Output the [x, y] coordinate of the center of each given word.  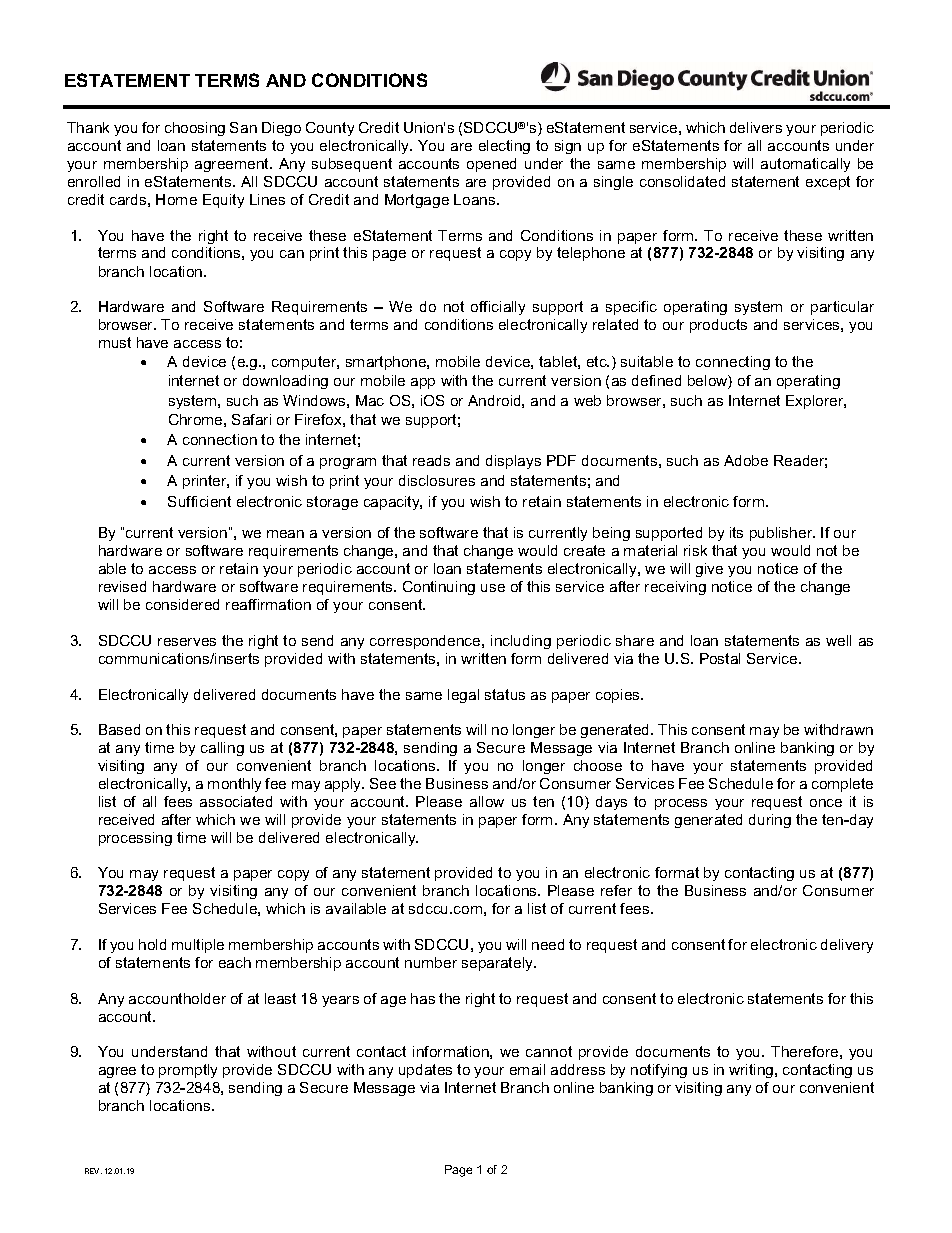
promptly [188, 1071]
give [709, 570]
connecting [733, 363]
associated [236, 801]
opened [491, 165]
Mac [370, 400]
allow [487, 801]
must [115, 342]
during [770, 821]
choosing [195, 129]
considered [182, 604]
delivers [756, 127]
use [493, 588]
